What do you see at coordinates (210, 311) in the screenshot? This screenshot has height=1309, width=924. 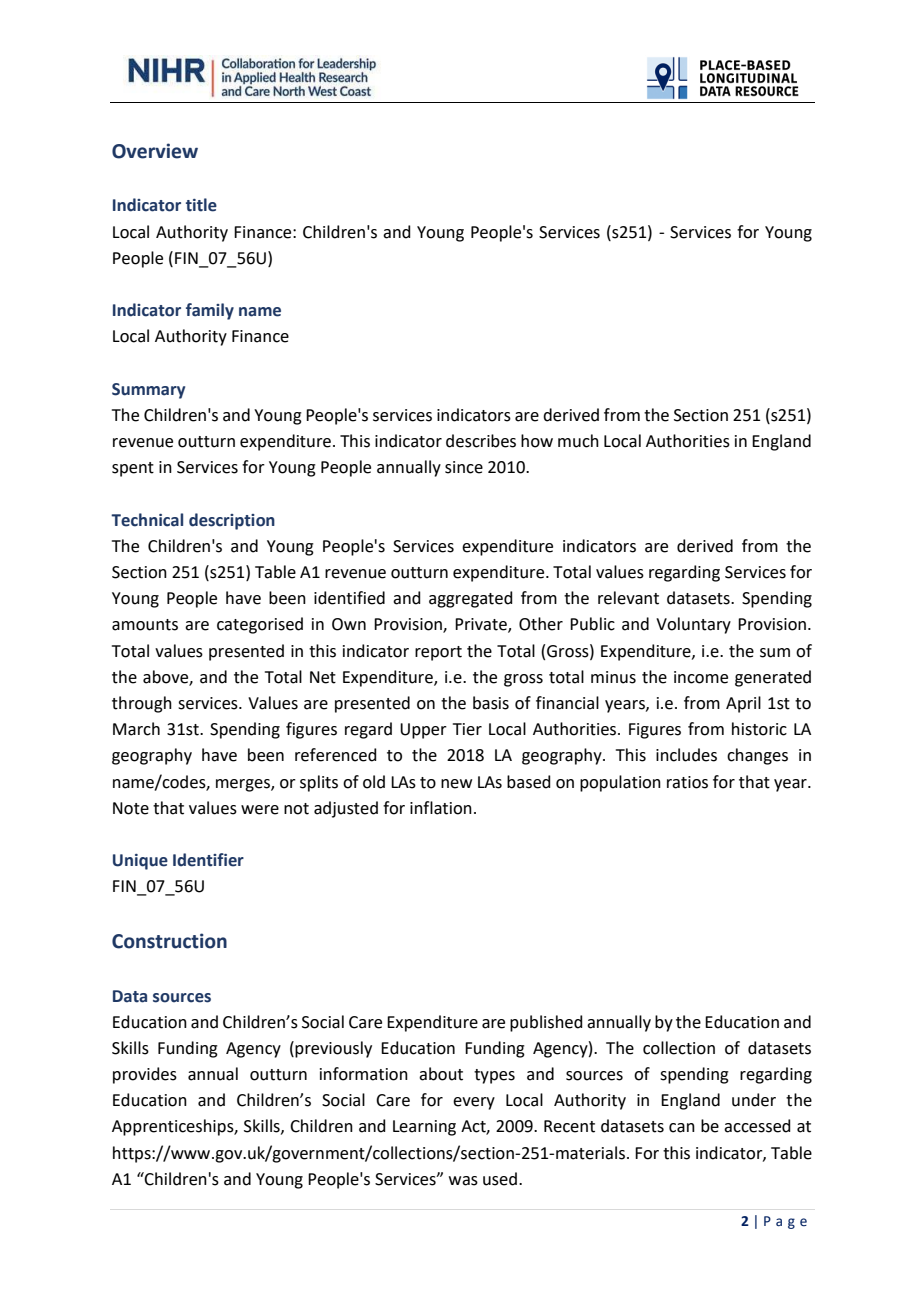 I see `family` at bounding box center [210, 311].
